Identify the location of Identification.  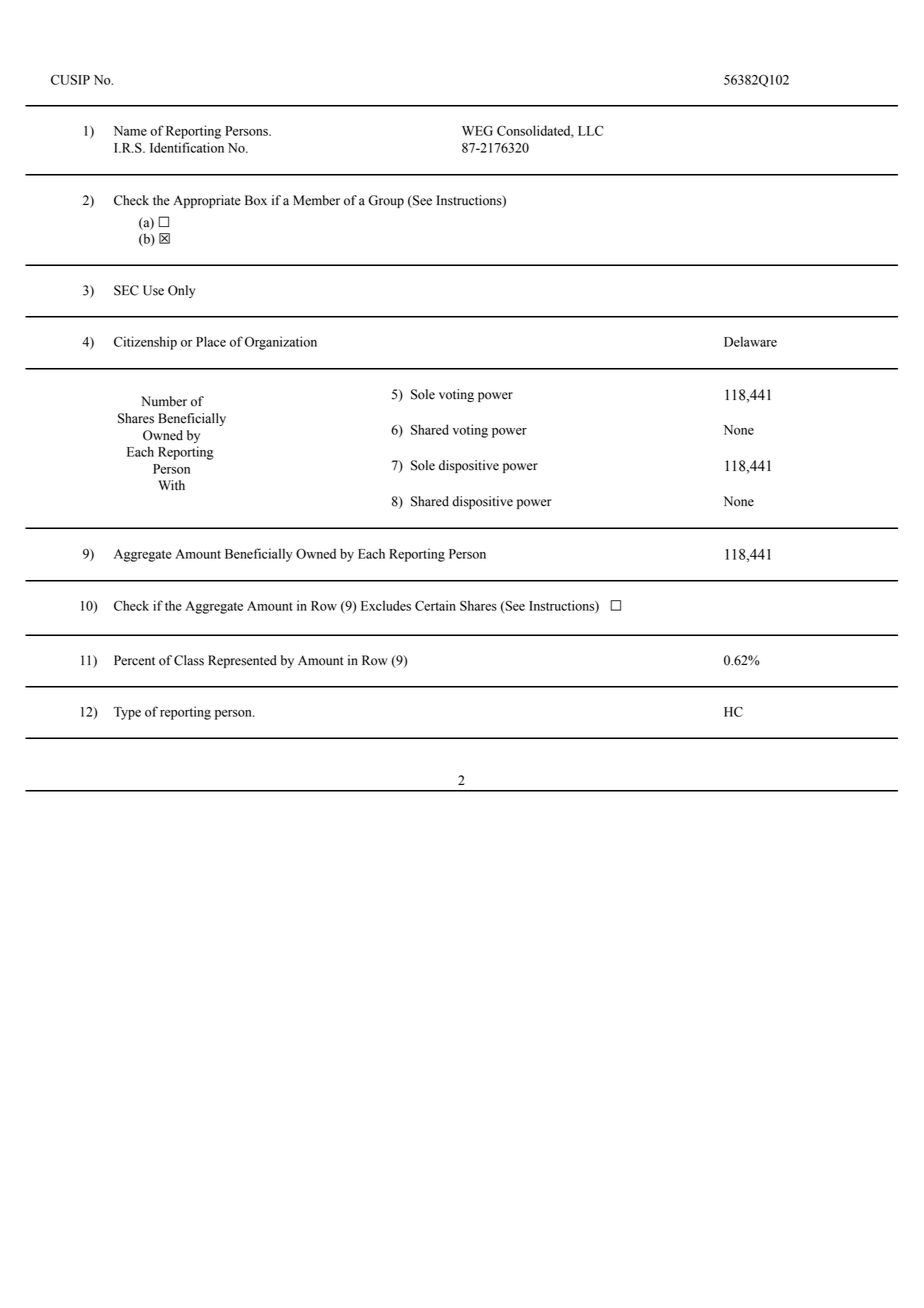
(187, 147).
